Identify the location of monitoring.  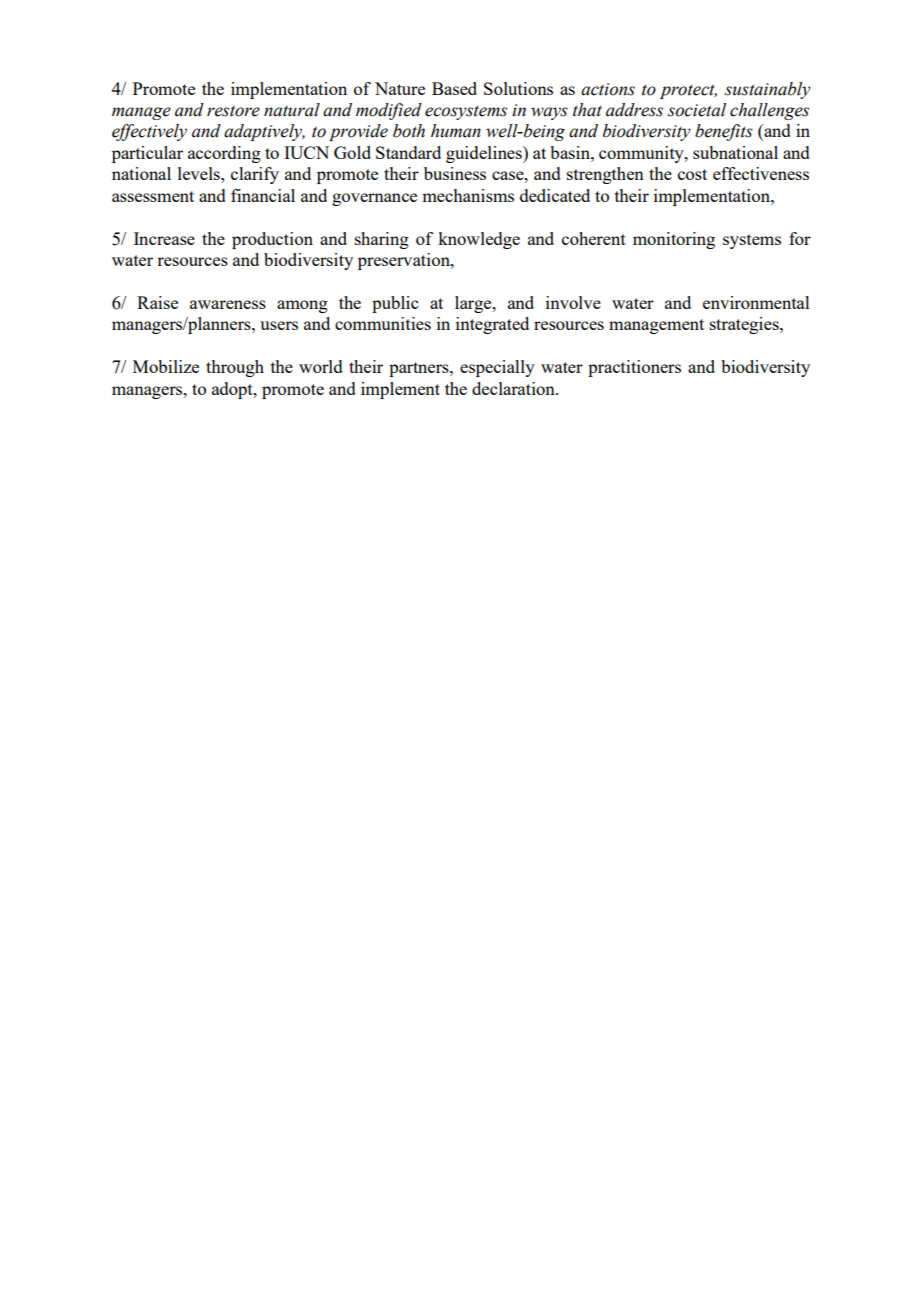
(674, 240).
